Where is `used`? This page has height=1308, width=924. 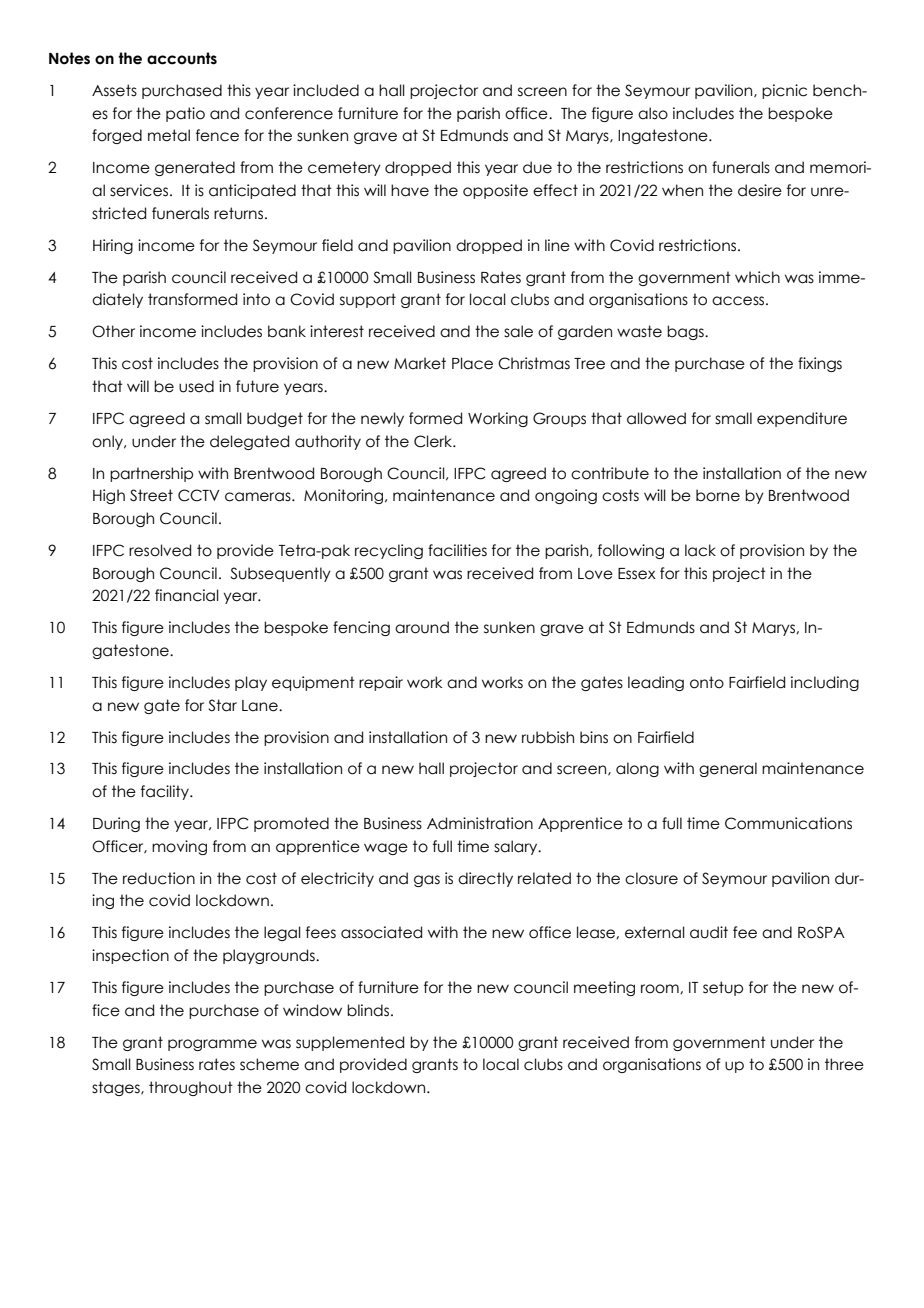 used is located at coordinates (196, 386).
